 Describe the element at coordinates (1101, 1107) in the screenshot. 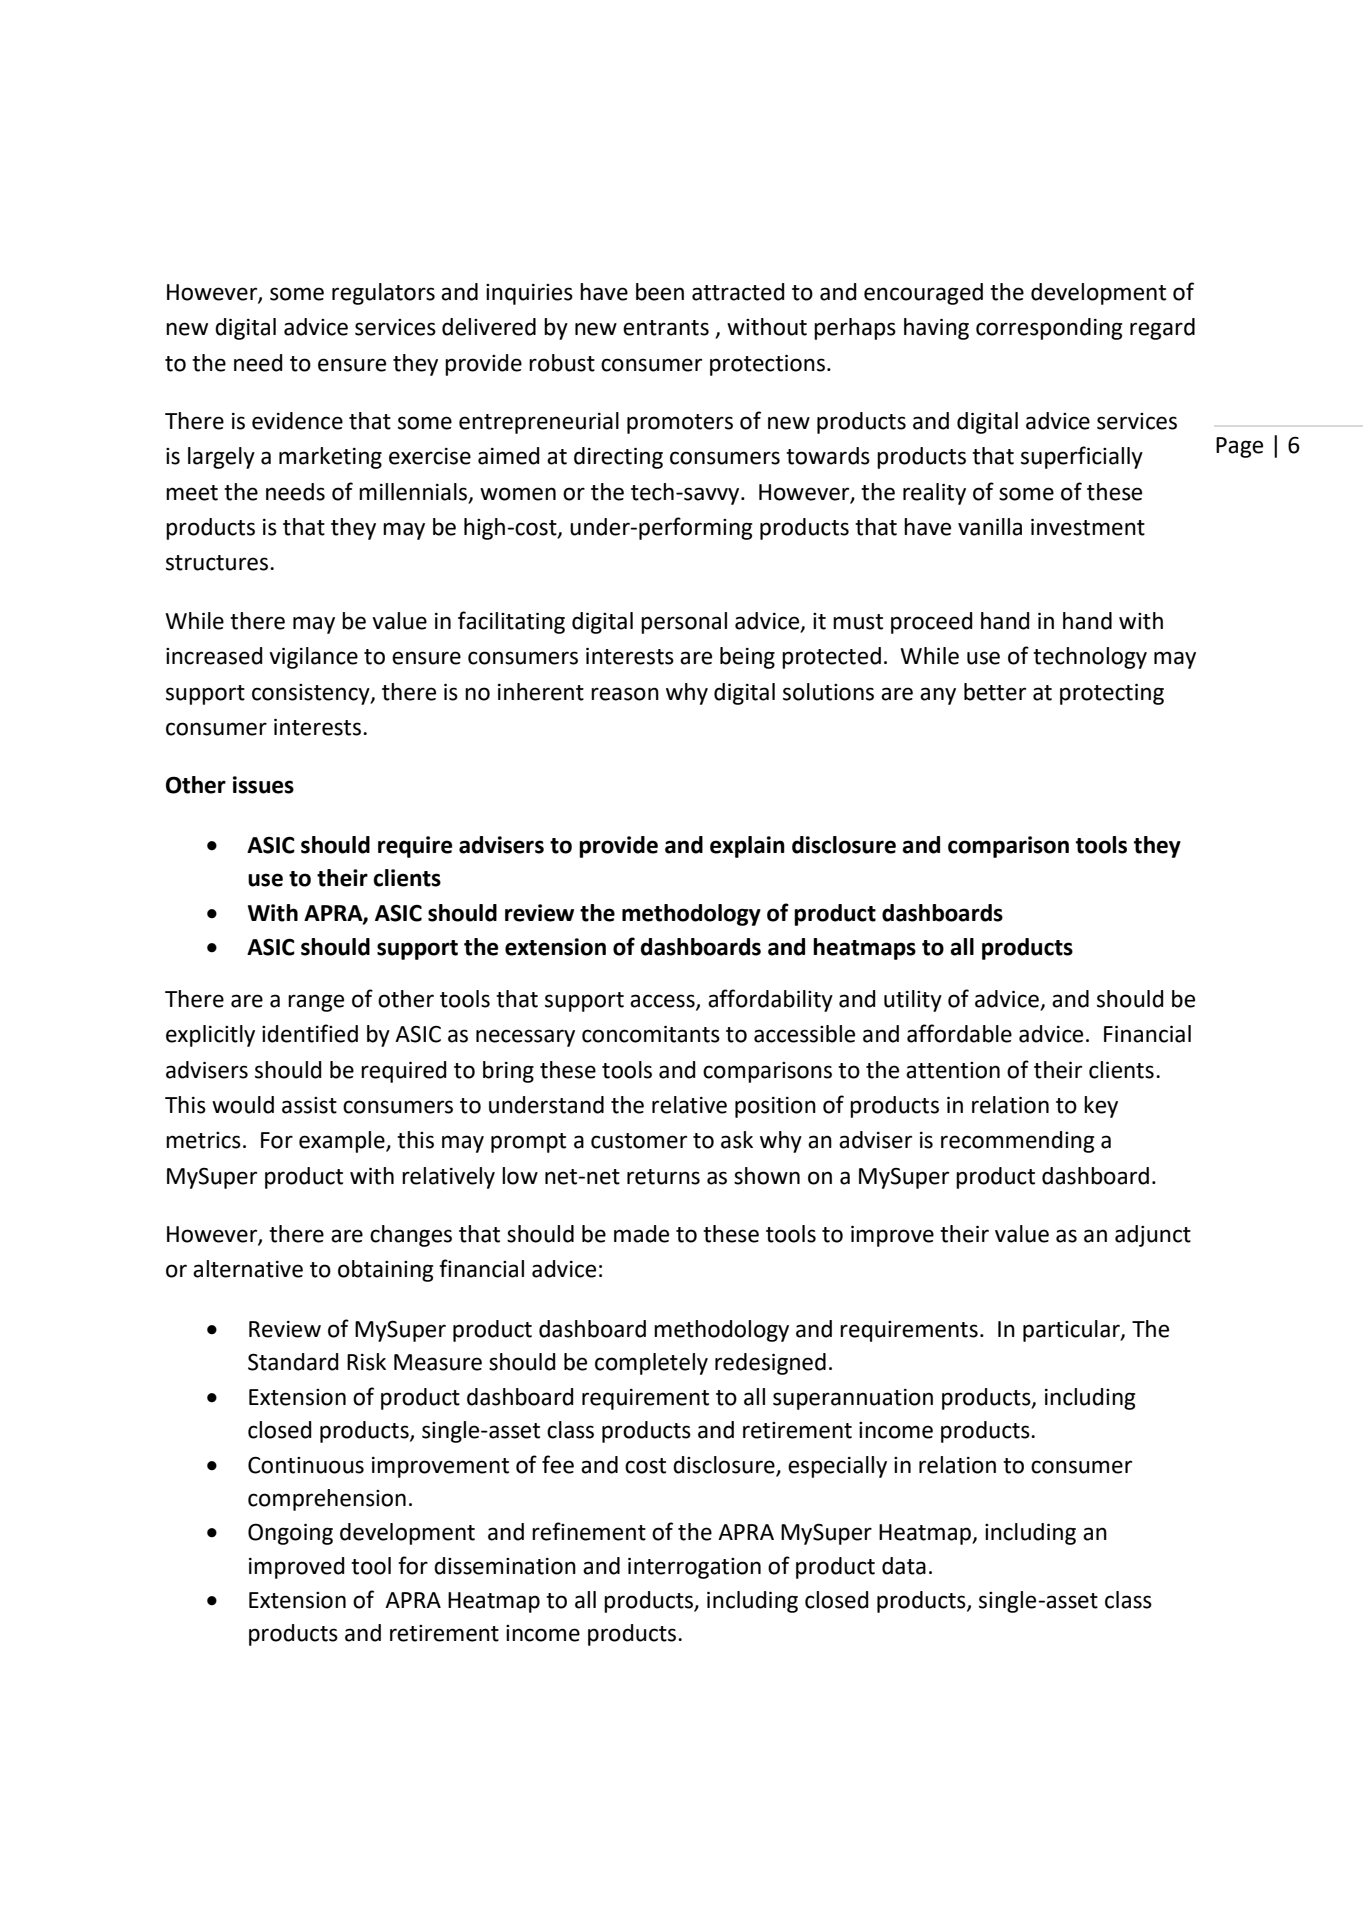

I see `key` at that location.
